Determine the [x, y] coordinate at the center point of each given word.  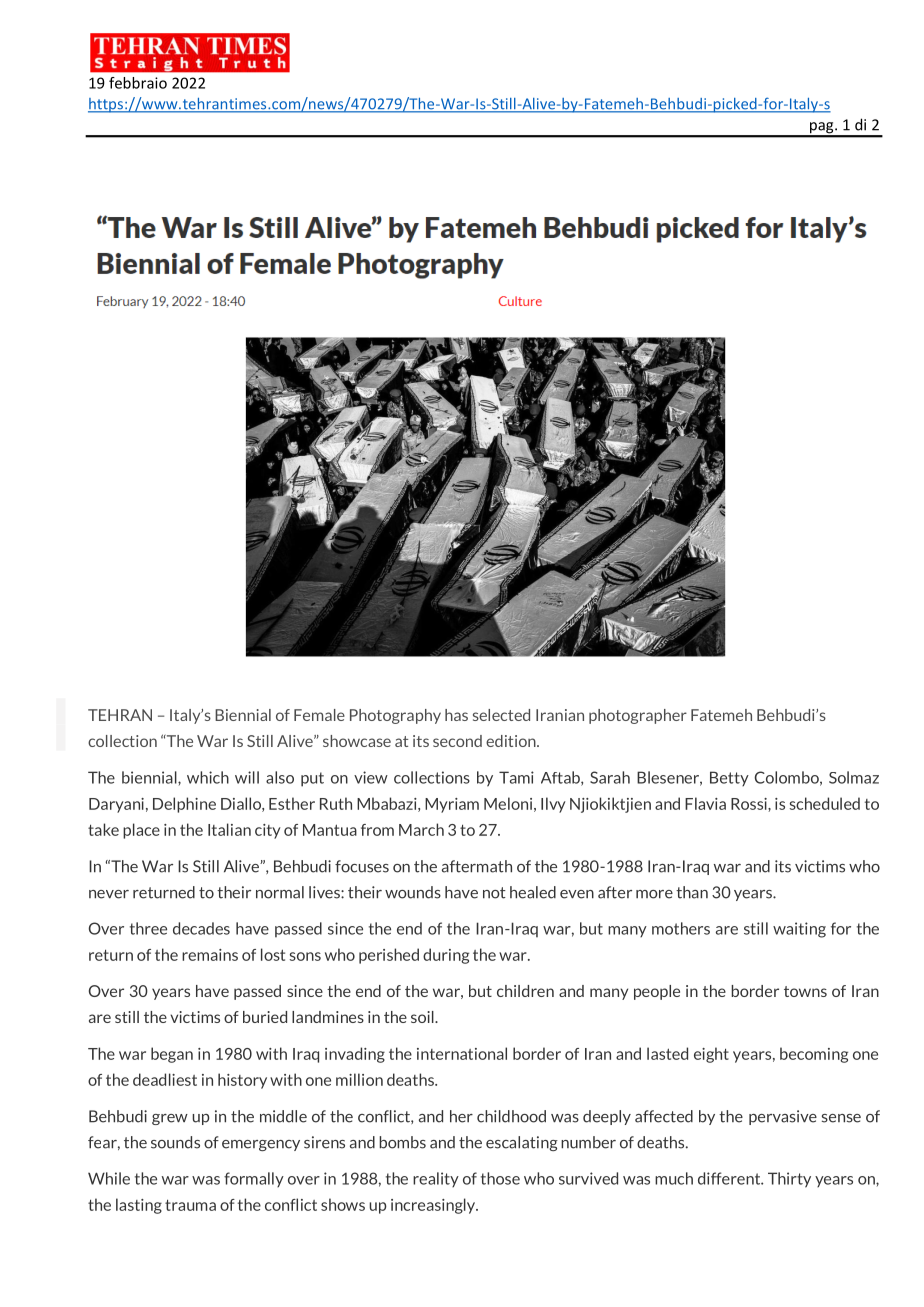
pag [822, 129]
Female [319, 715]
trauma [190, 1205]
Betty [729, 778]
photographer [638, 716]
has [456, 715]
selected [501, 715]
